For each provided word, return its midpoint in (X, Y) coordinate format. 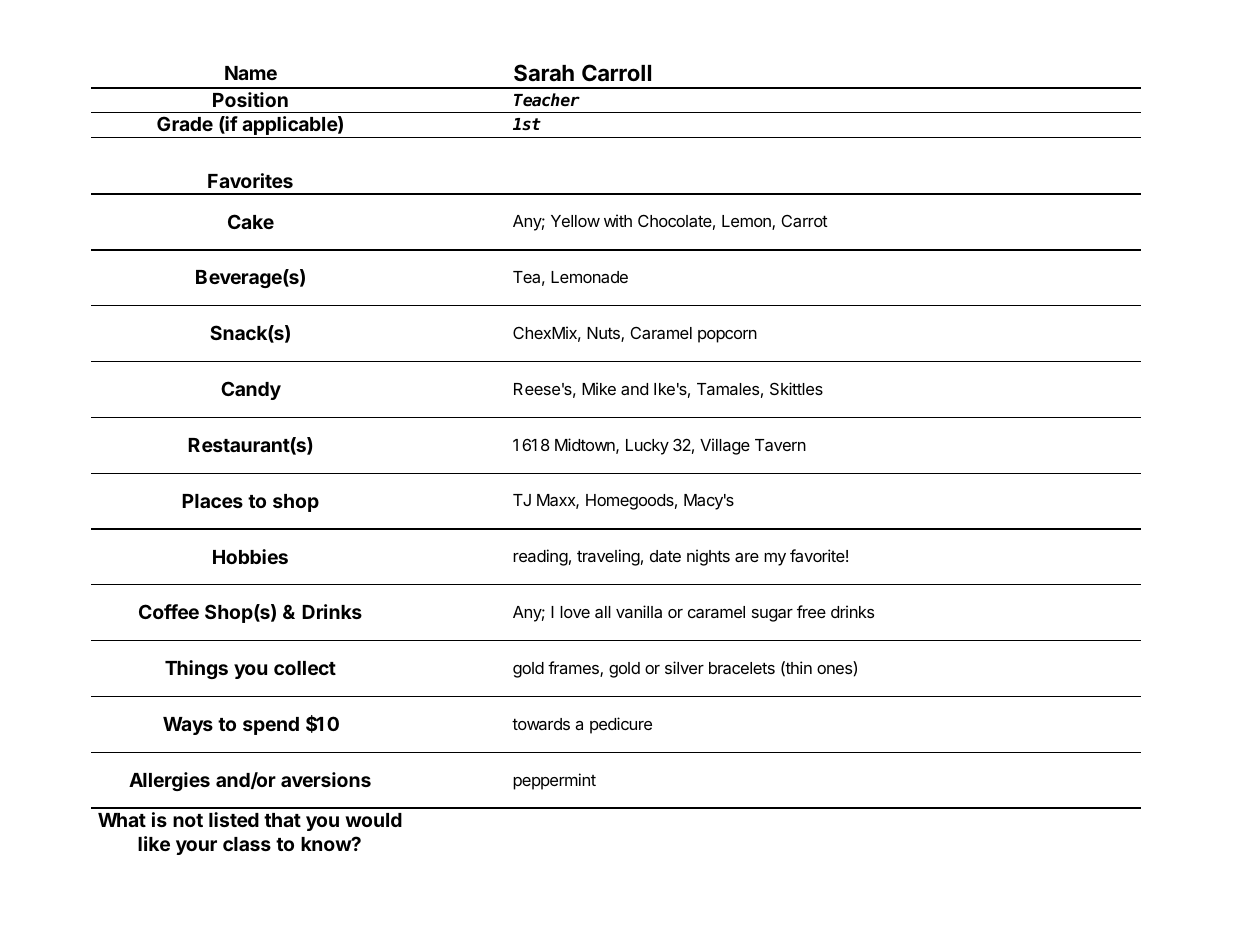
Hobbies (250, 556)
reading (540, 557)
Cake (251, 221)
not (188, 820)
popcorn (727, 336)
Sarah (544, 73)
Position (250, 99)
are (747, 557)
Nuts (604, 334)
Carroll (616, 72)
